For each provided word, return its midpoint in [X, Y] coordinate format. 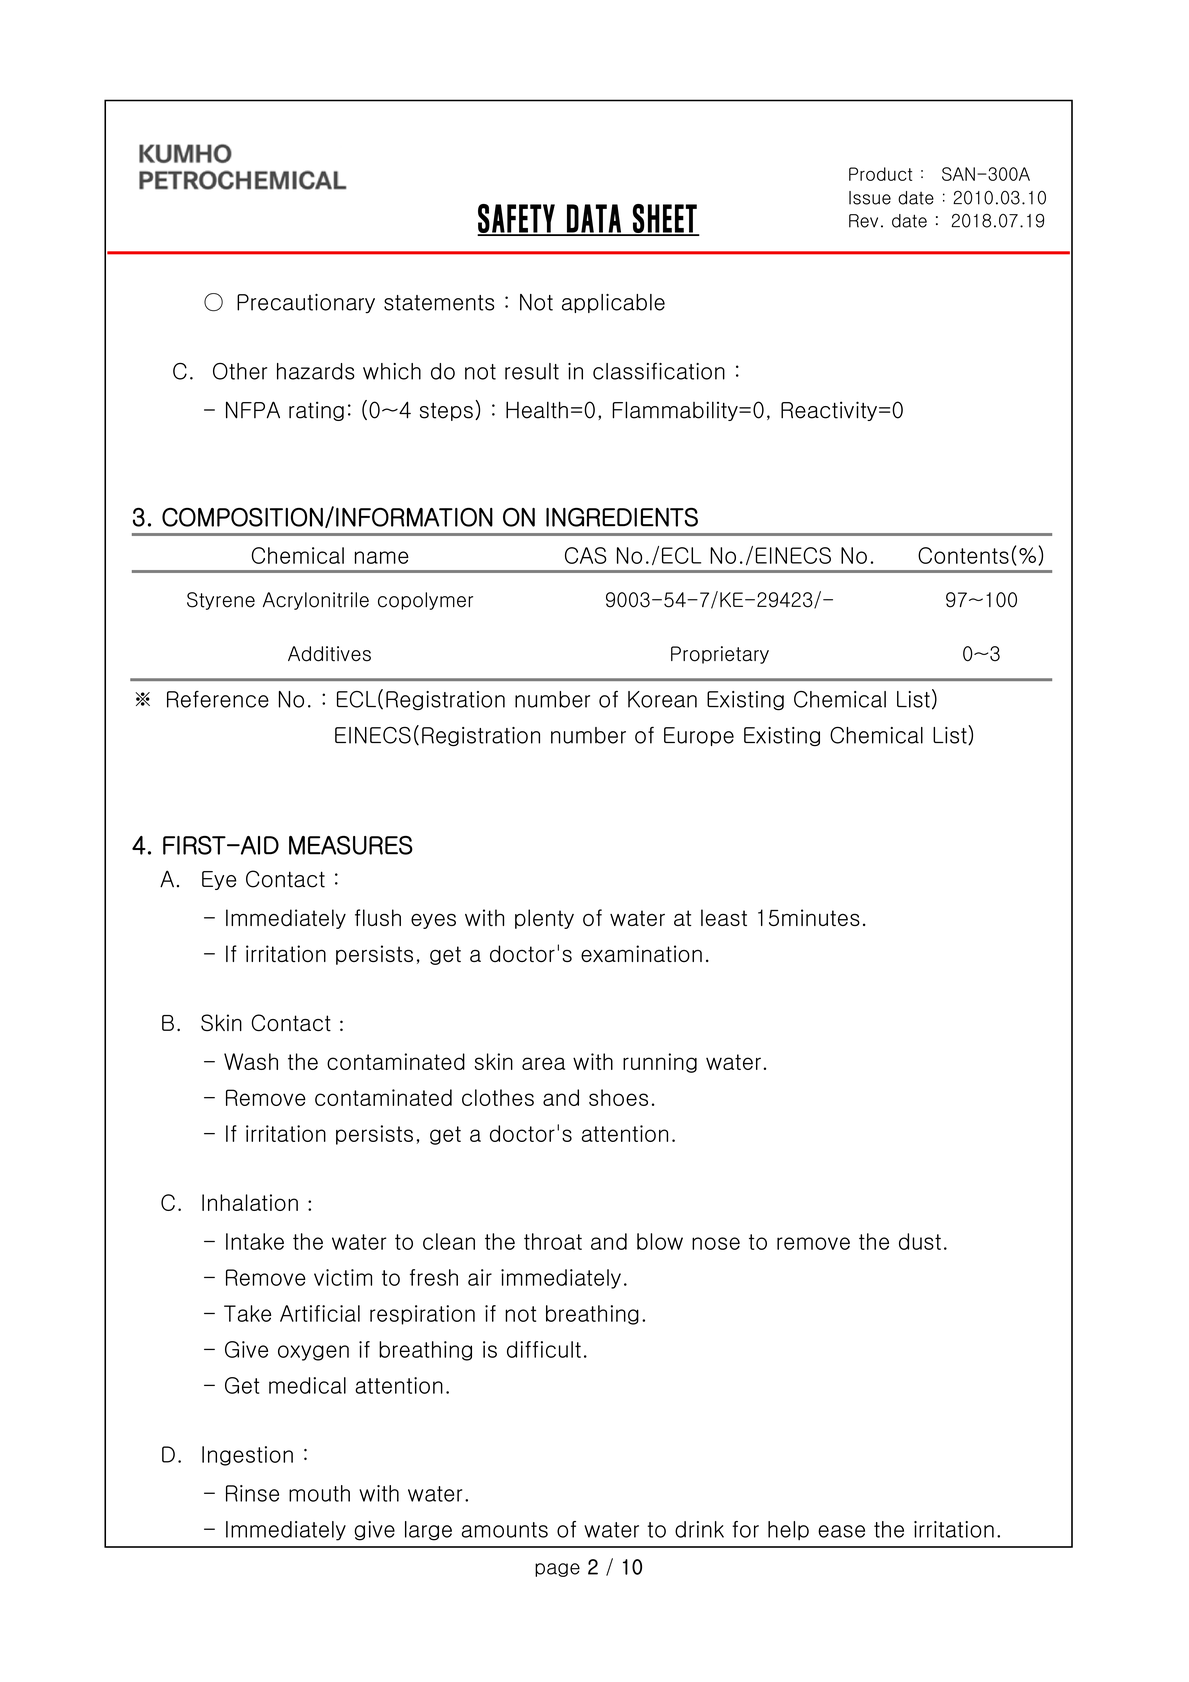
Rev [863, 221]
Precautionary [306, 303]
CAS [586, 555]
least [724, 917]
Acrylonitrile [316, 601]
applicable [613, 303]
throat [553, 1241]
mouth [319, 1493]
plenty [544, 919]
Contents [963, 555]
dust [920, 1241]
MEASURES [351, 845]
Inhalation [250, 1202]
